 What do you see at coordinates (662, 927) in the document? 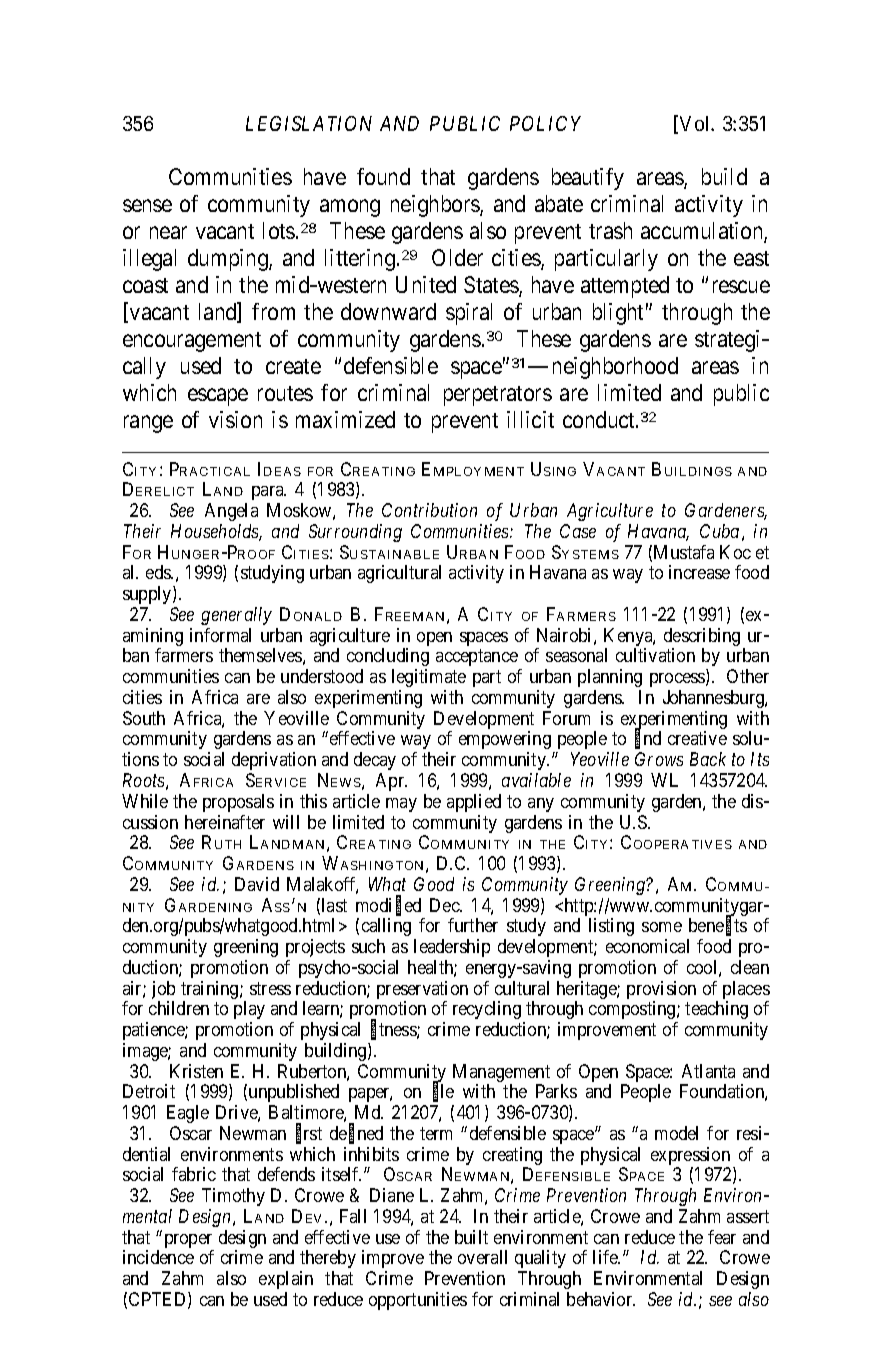
I see `some` at bounding box center [662, 927].
